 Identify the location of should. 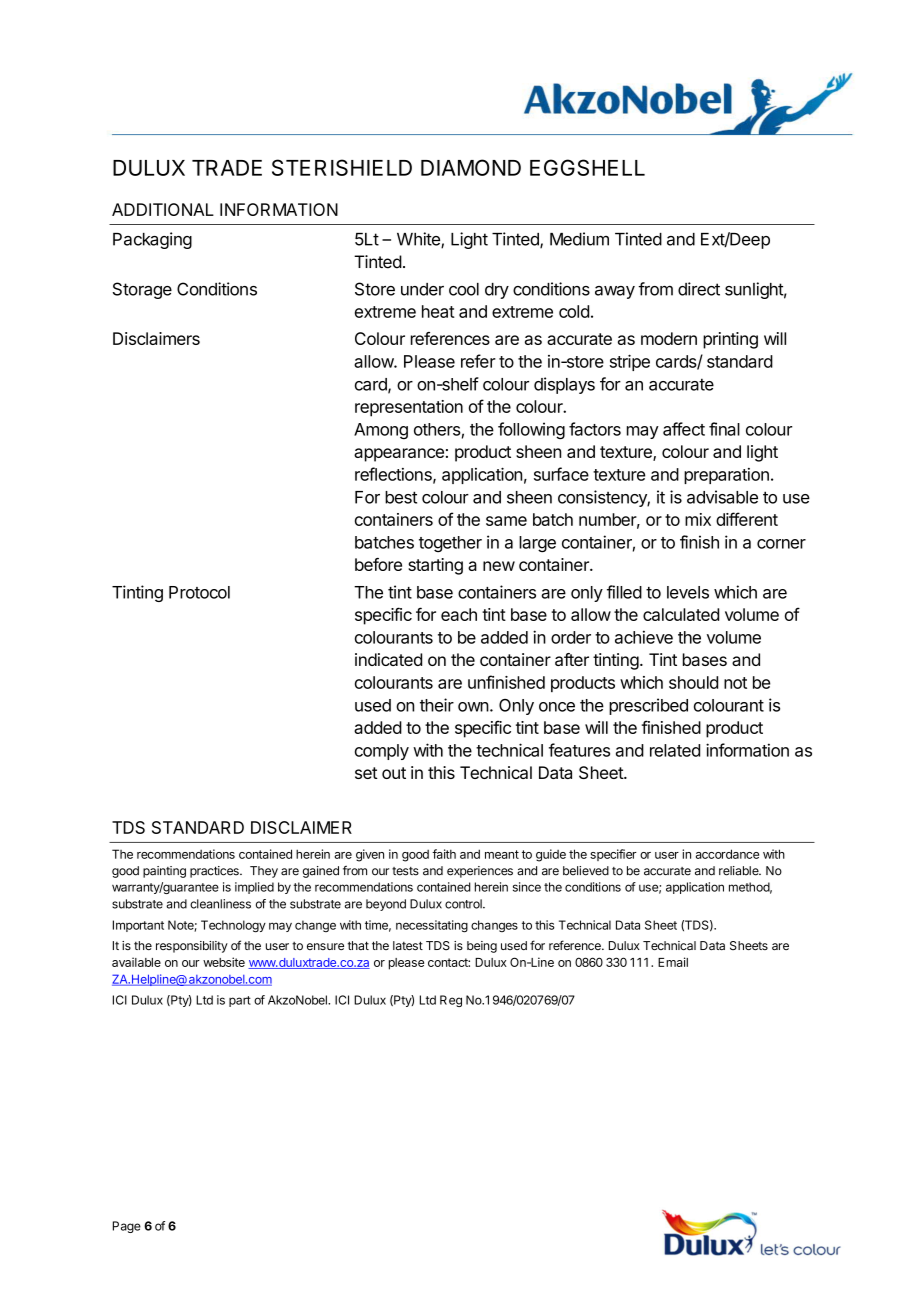
(693, 682).
